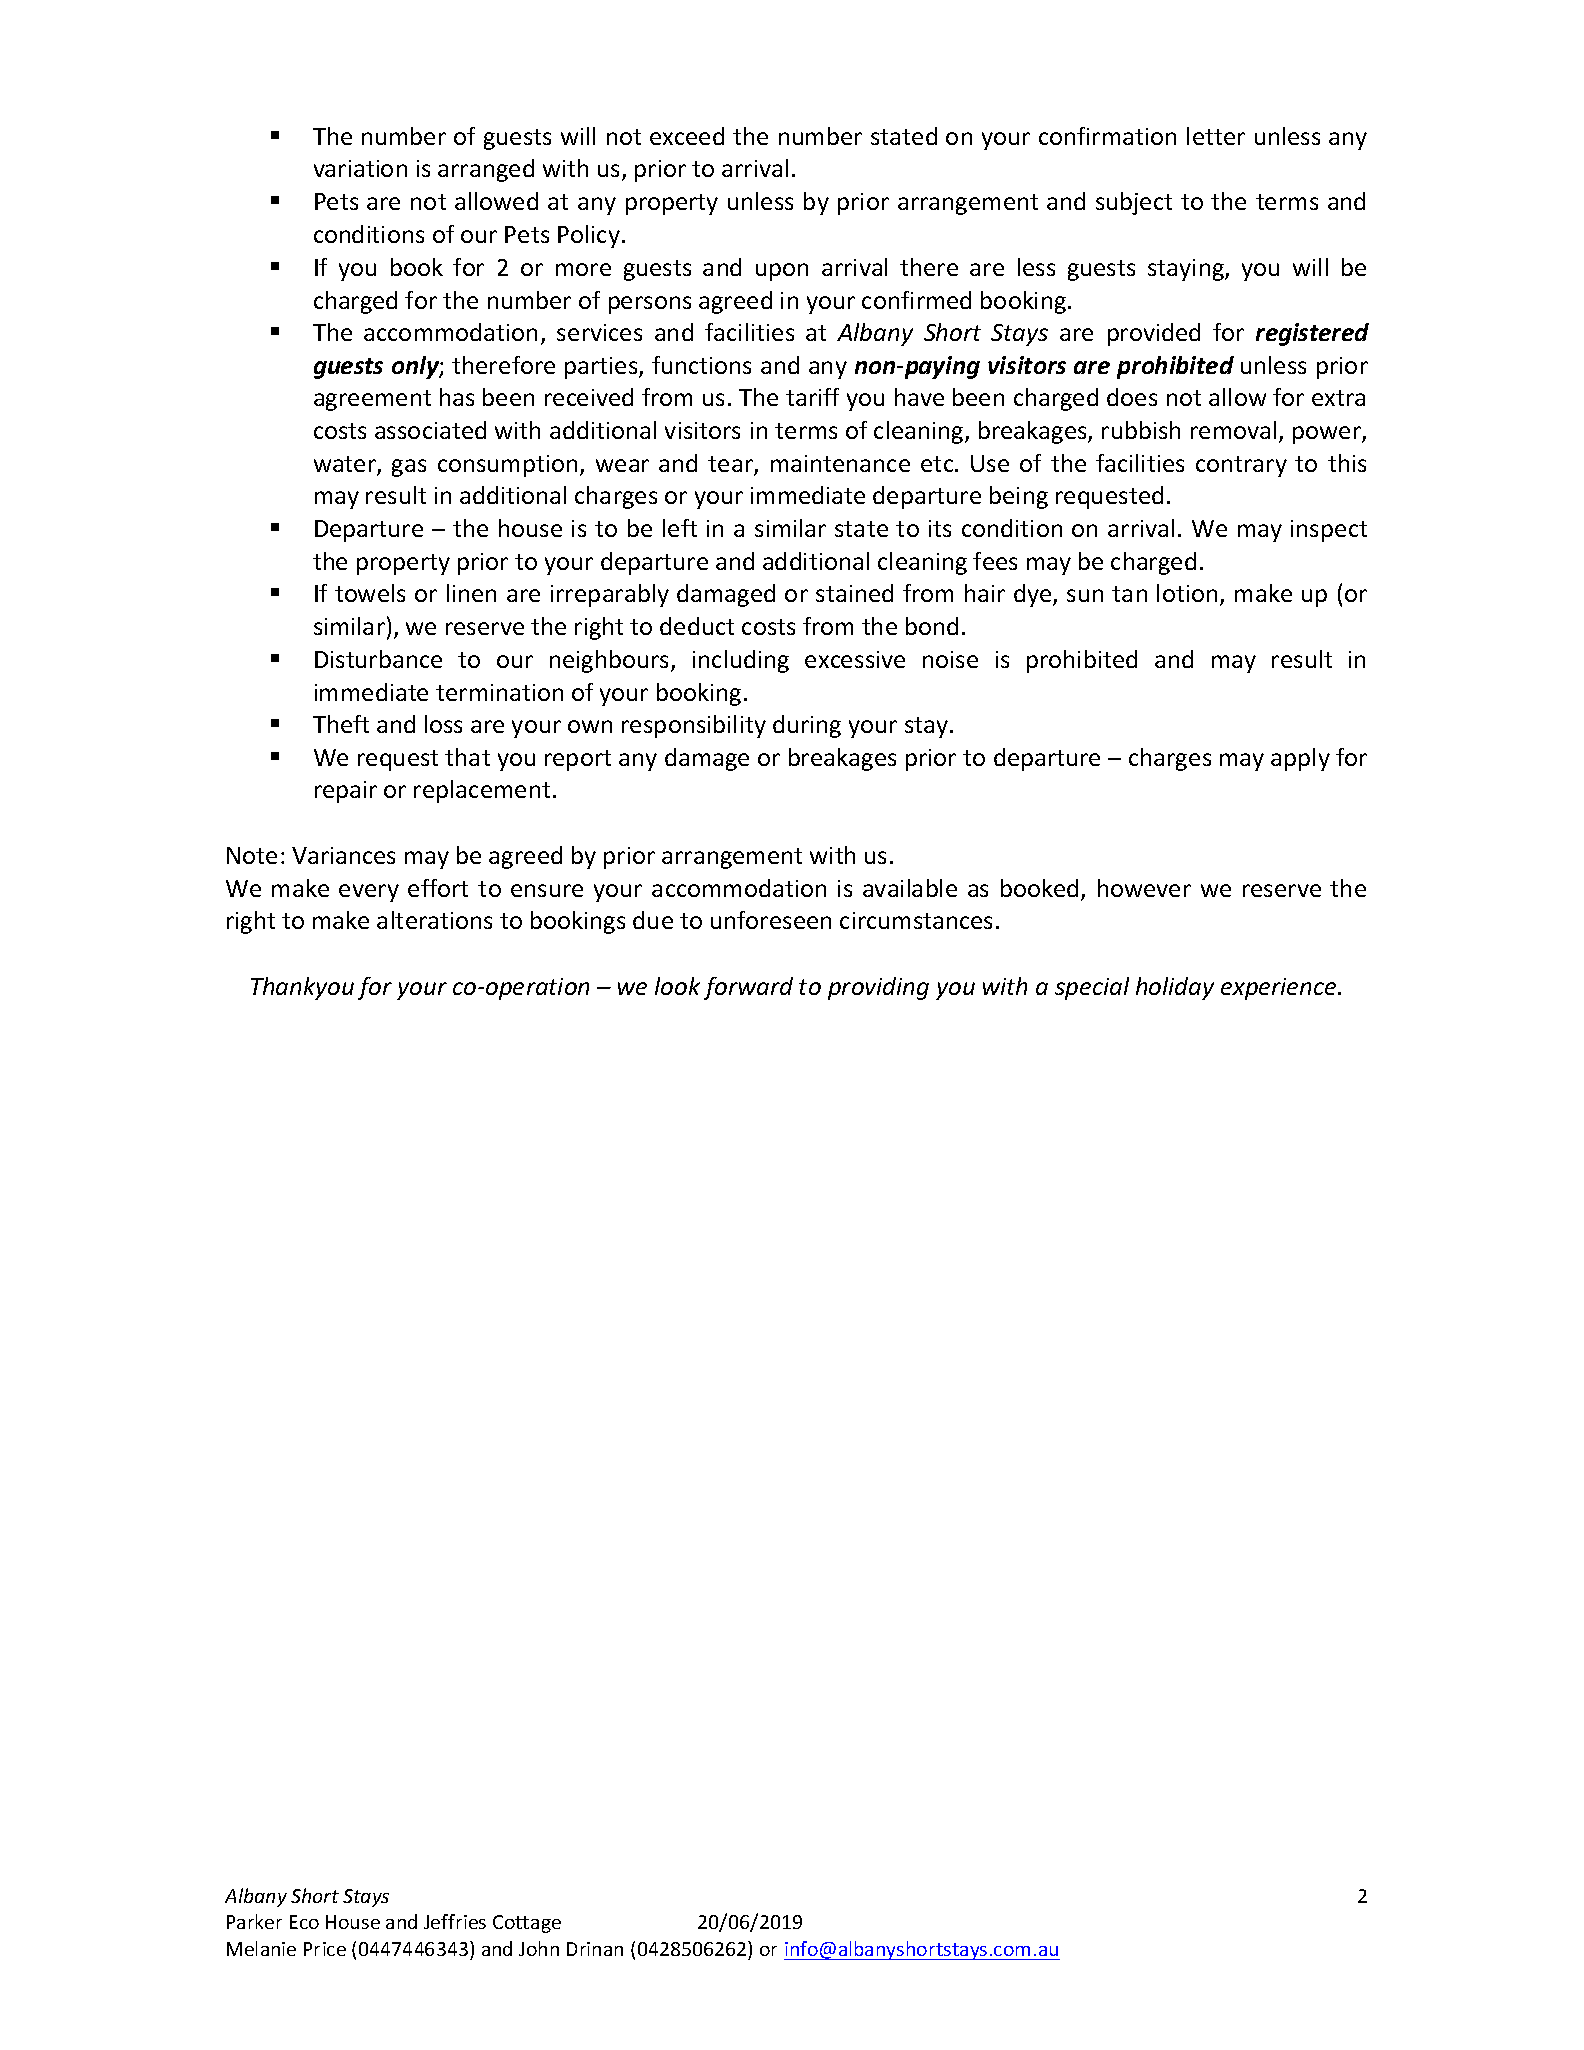 This page has width=1584, height=2050. Describe the element at coordinates (1280, 989) in the page. I see `experience` at that location.
